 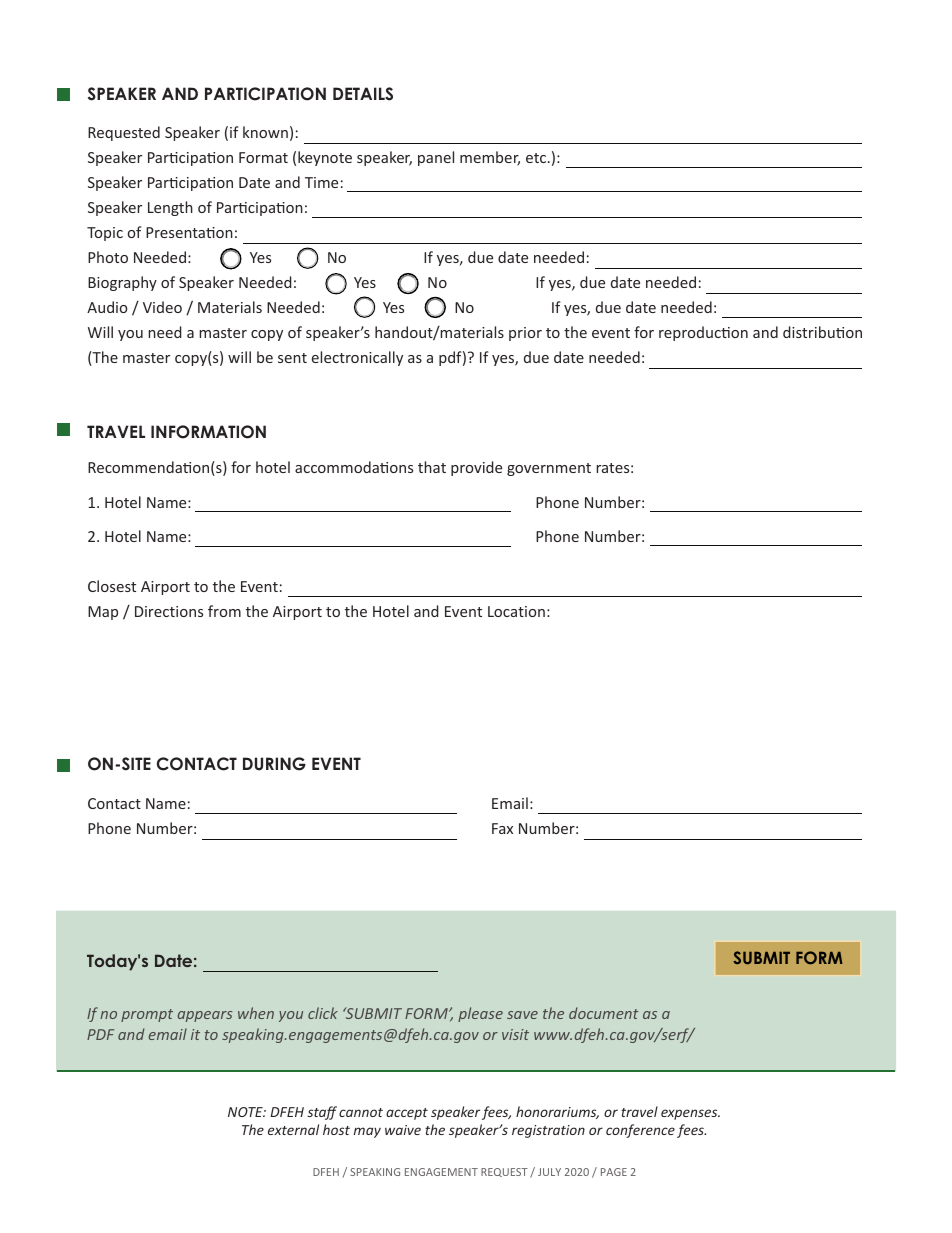 What do you see at coordinates (703, 333) in the screenshot?
I see `reproduction` at bounding box center [703, 333].
